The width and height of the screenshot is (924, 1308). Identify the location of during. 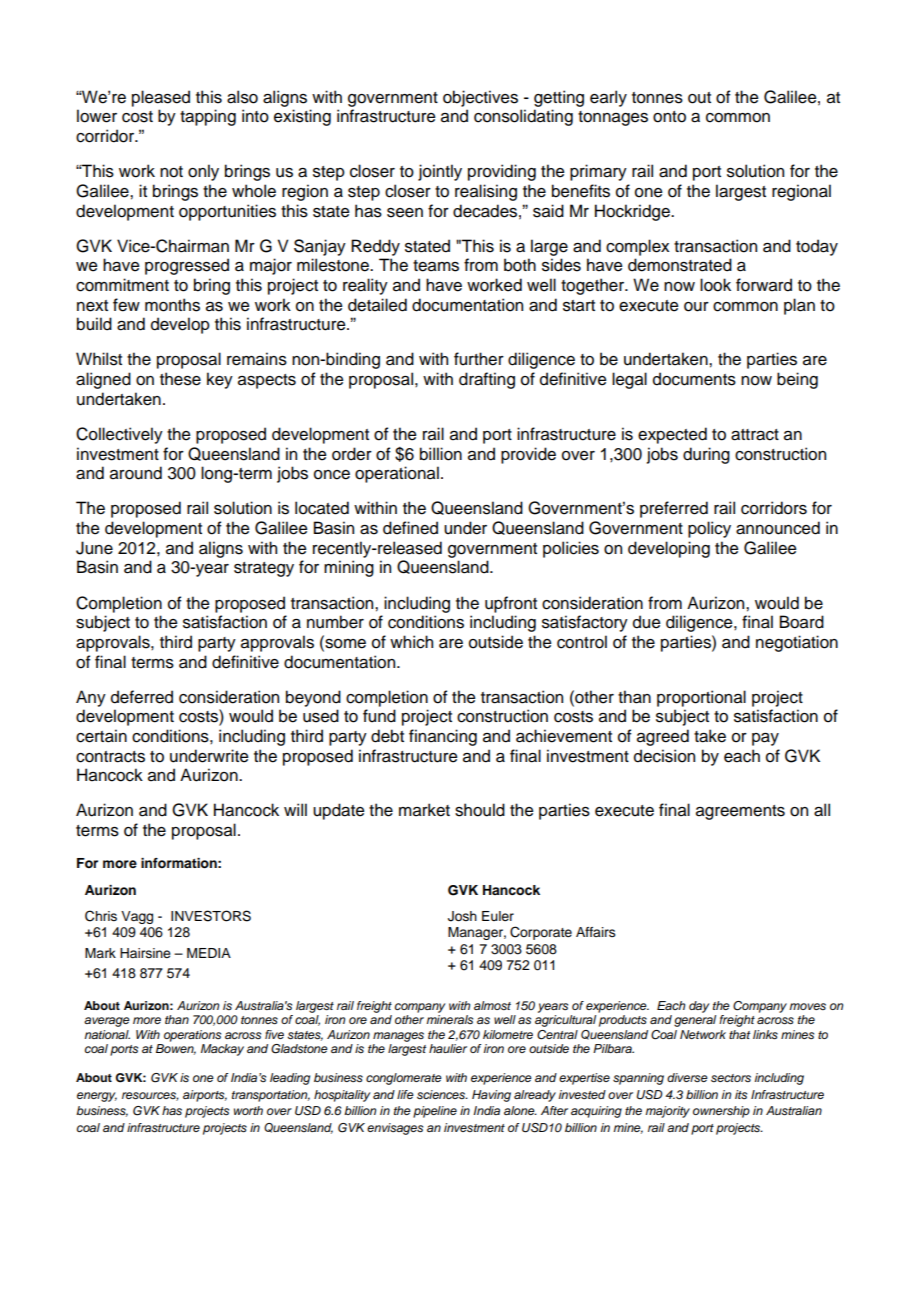
(706, 455).
